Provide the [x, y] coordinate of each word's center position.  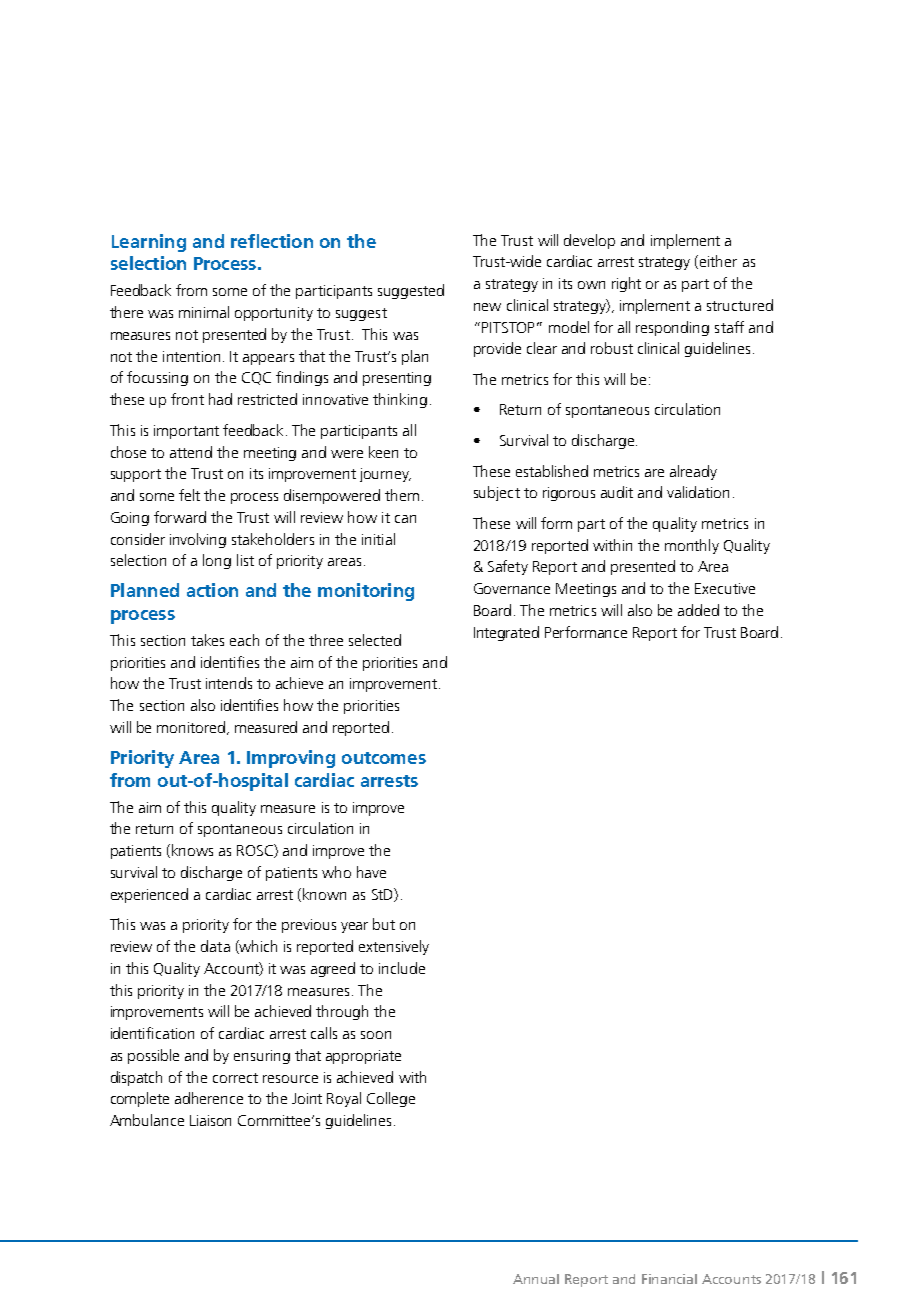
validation [698, 492]
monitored [191, 727]
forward [180, 517]
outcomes [384, 758]
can [405, 519]
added [698, 610]
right [626, 284]
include [402, 968]
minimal [204, 312]
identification [152, 1033]
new [487, 307]
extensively [394, 947]
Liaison [210, 1120]
